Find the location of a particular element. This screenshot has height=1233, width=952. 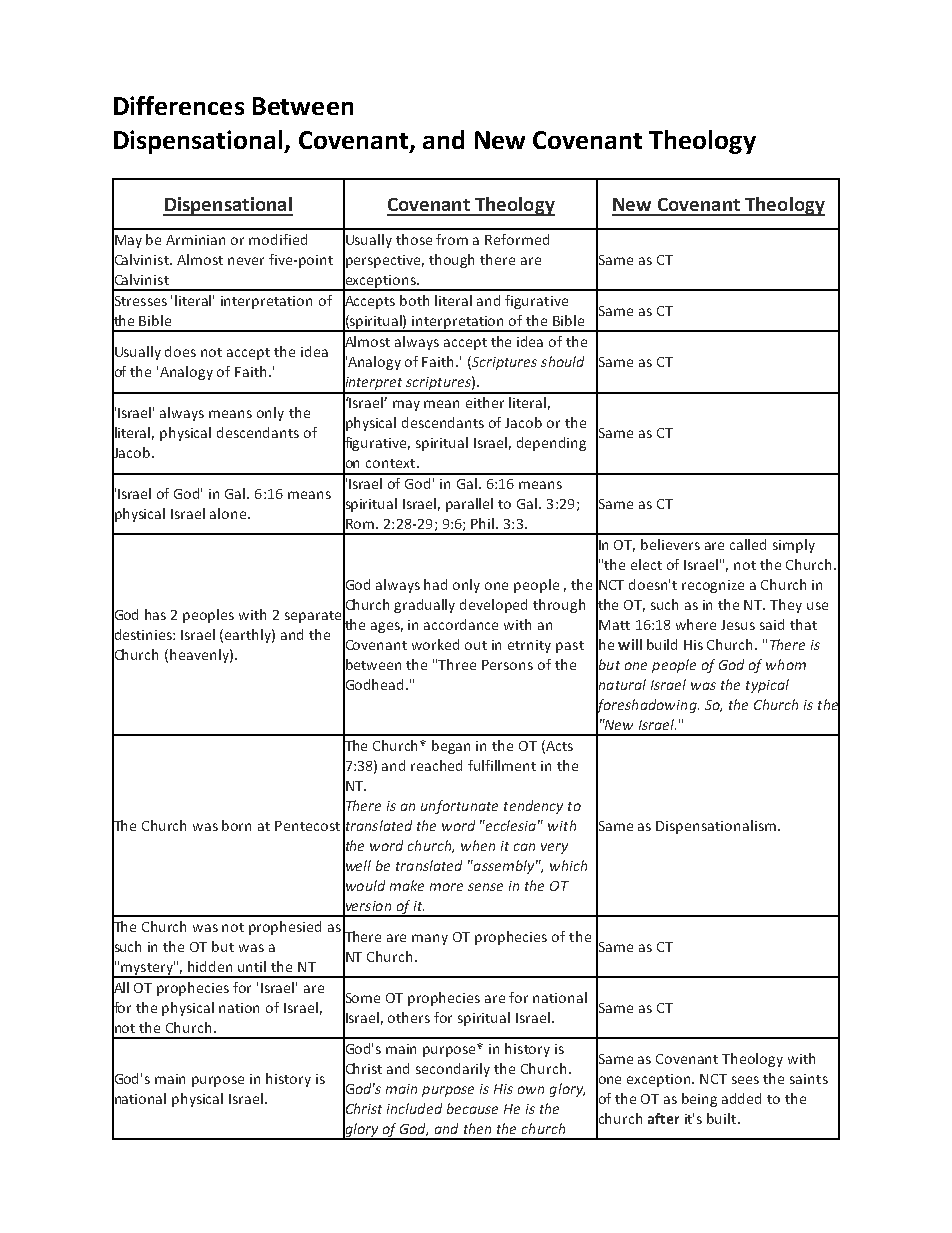

alone is located at coordinates (228, 513).
